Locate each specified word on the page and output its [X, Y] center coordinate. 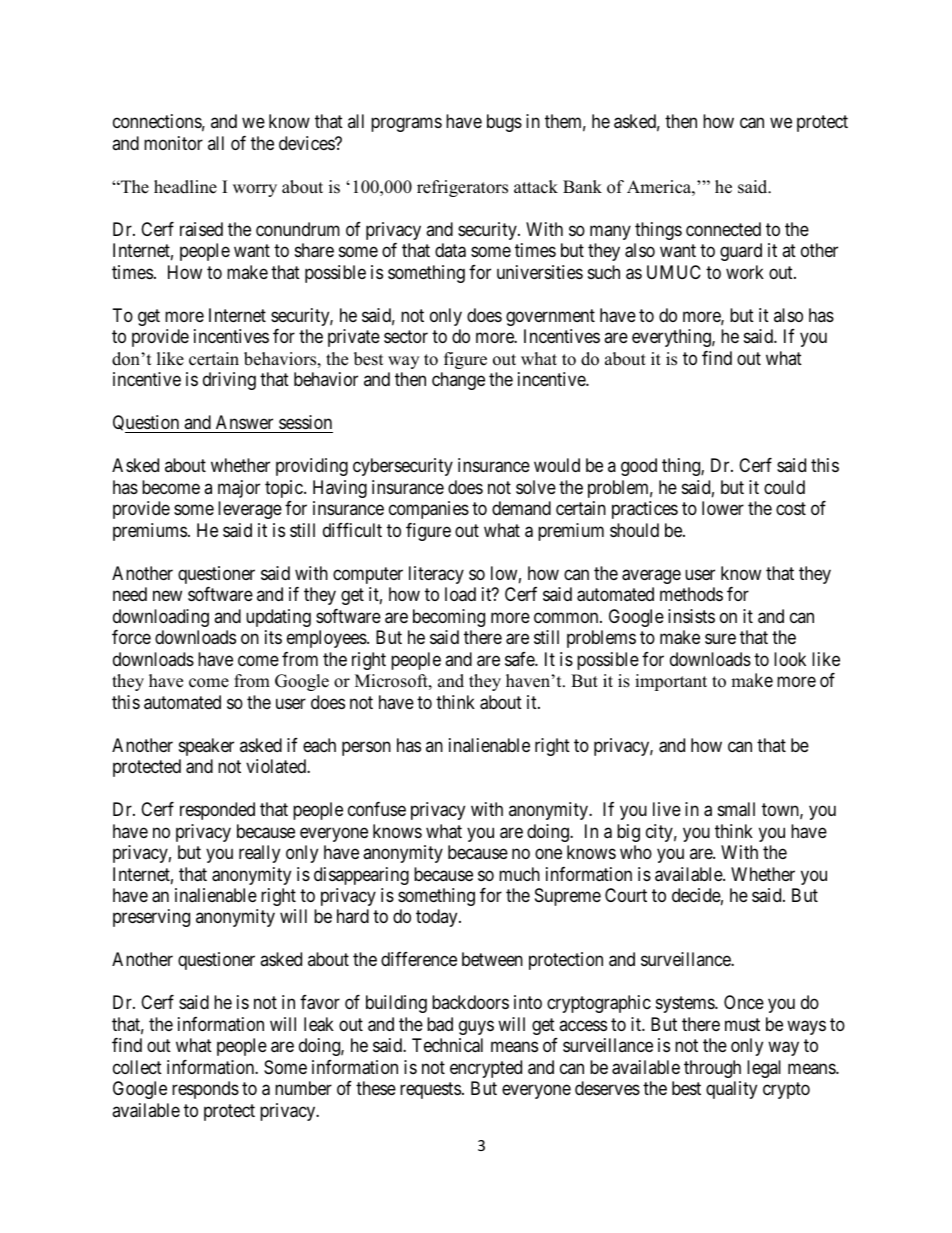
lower [723, 508]
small [736, 809]
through [712, 1069]
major [239, 489]
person [366, 748]
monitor [173, 143]
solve [536, 487]
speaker [206, 747]
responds [205, 1090]
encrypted [486, 1069]
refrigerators [462, 188]
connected [723, 229]
